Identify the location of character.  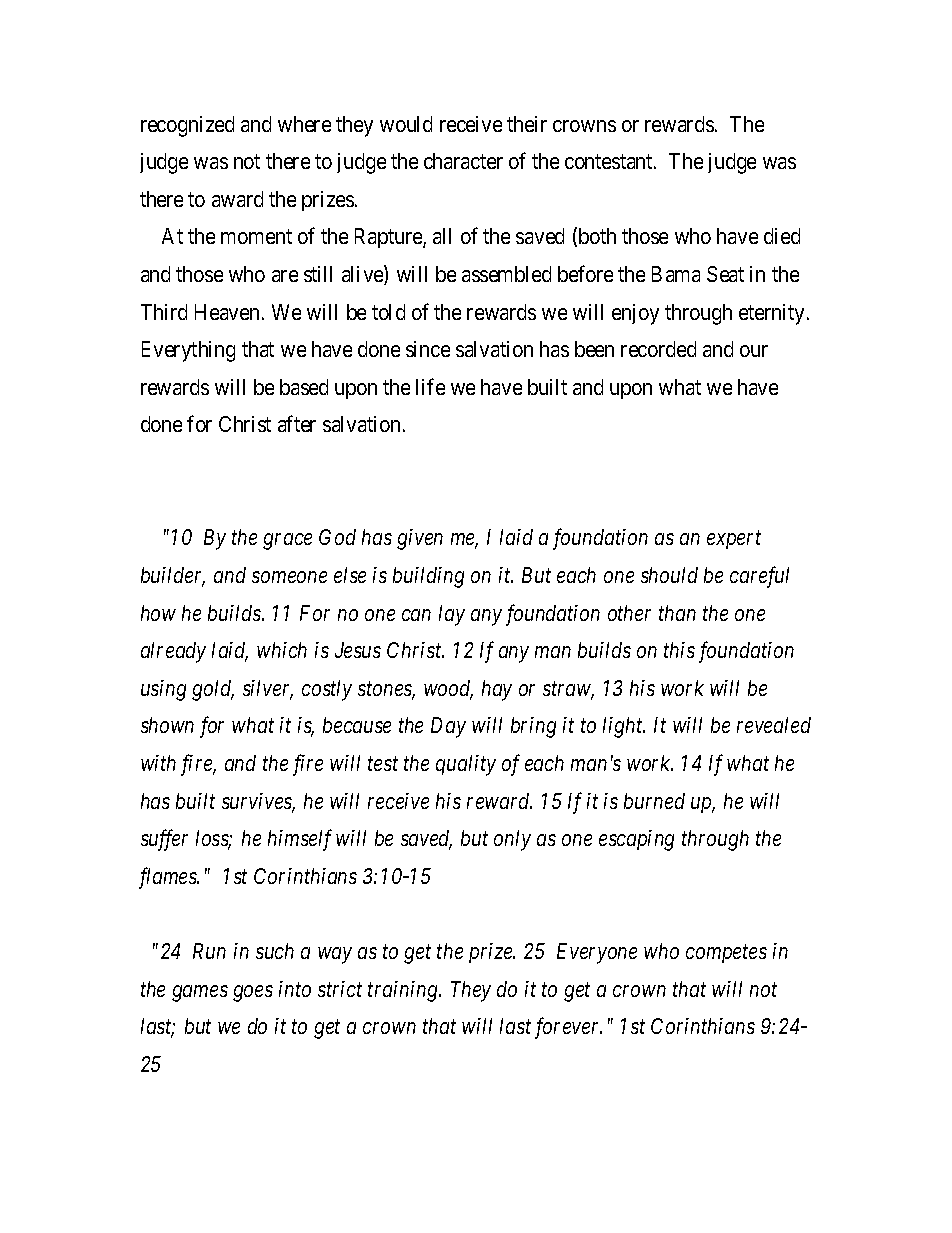
(463, 161).
